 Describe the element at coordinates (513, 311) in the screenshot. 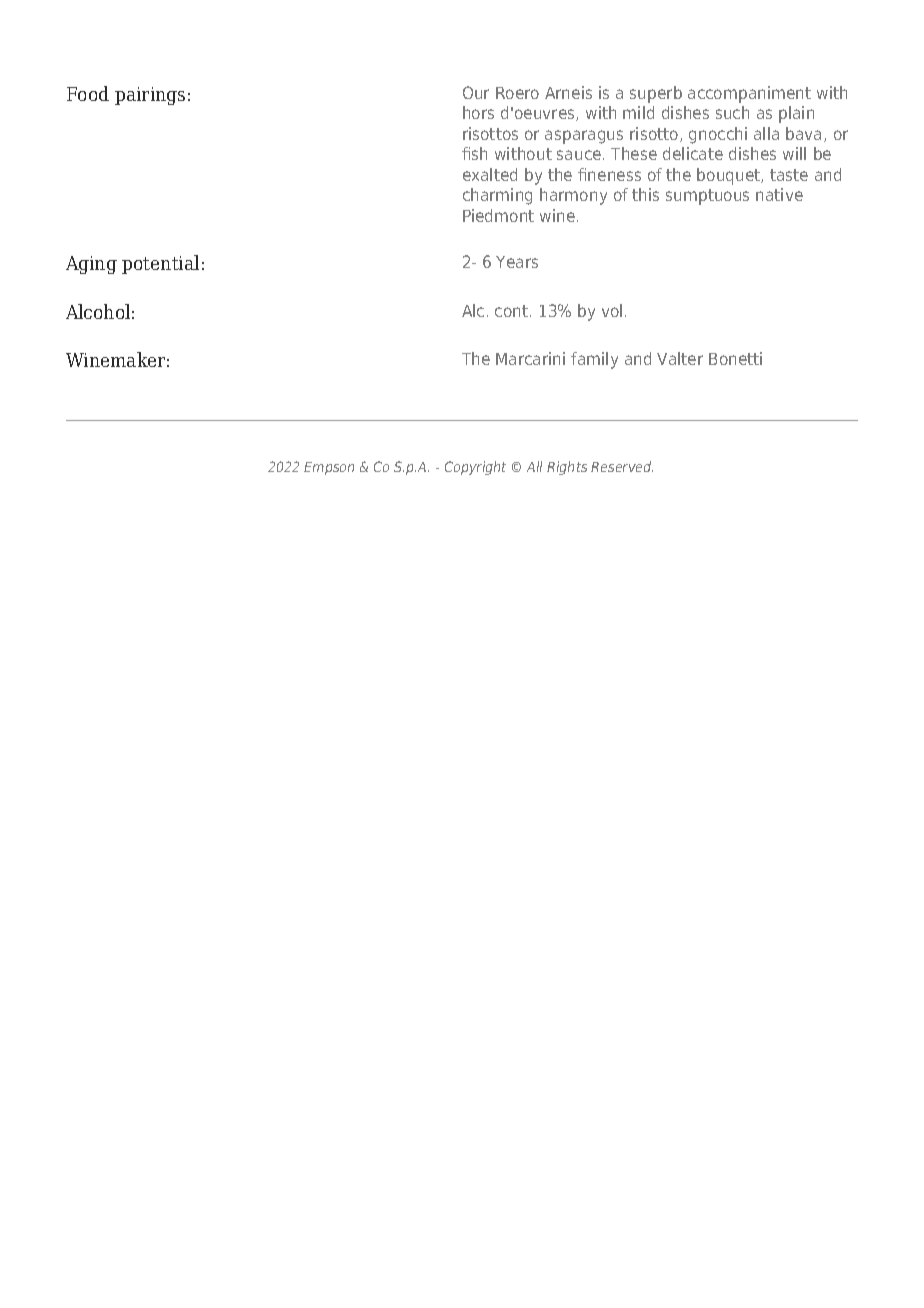

I see `cont` at that location.
